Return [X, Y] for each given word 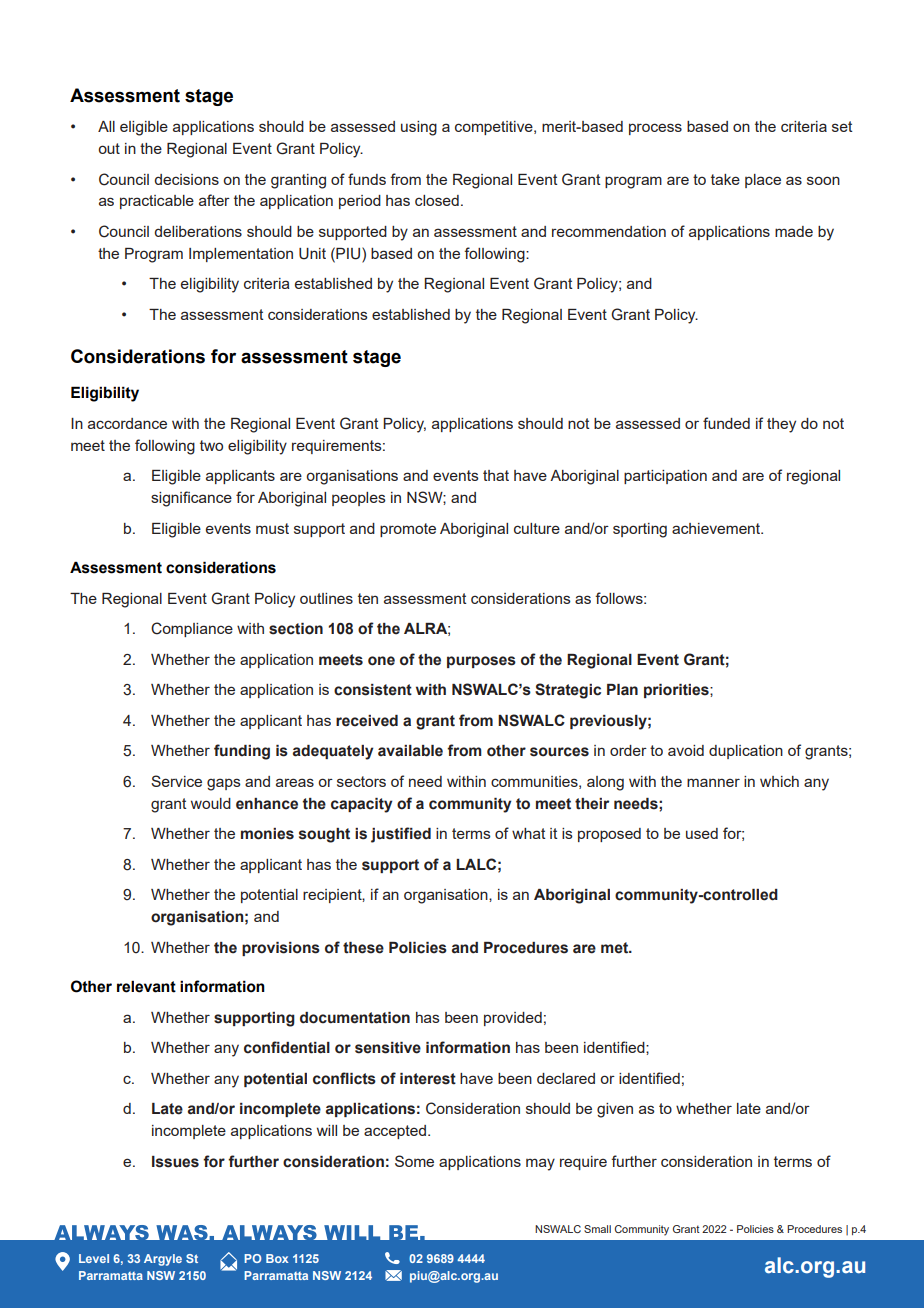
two [211, 445]
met [615, 948]
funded [726, 423]
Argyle [163, 1260]
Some [414, 1161]
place [763, 181]
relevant [146, 986]
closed [437, 200]
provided [513, 1019]
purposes [481, 662]
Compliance [192, 629]
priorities [677, 691]
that [496, 475]
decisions [186, 179]
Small [597, 1229]
